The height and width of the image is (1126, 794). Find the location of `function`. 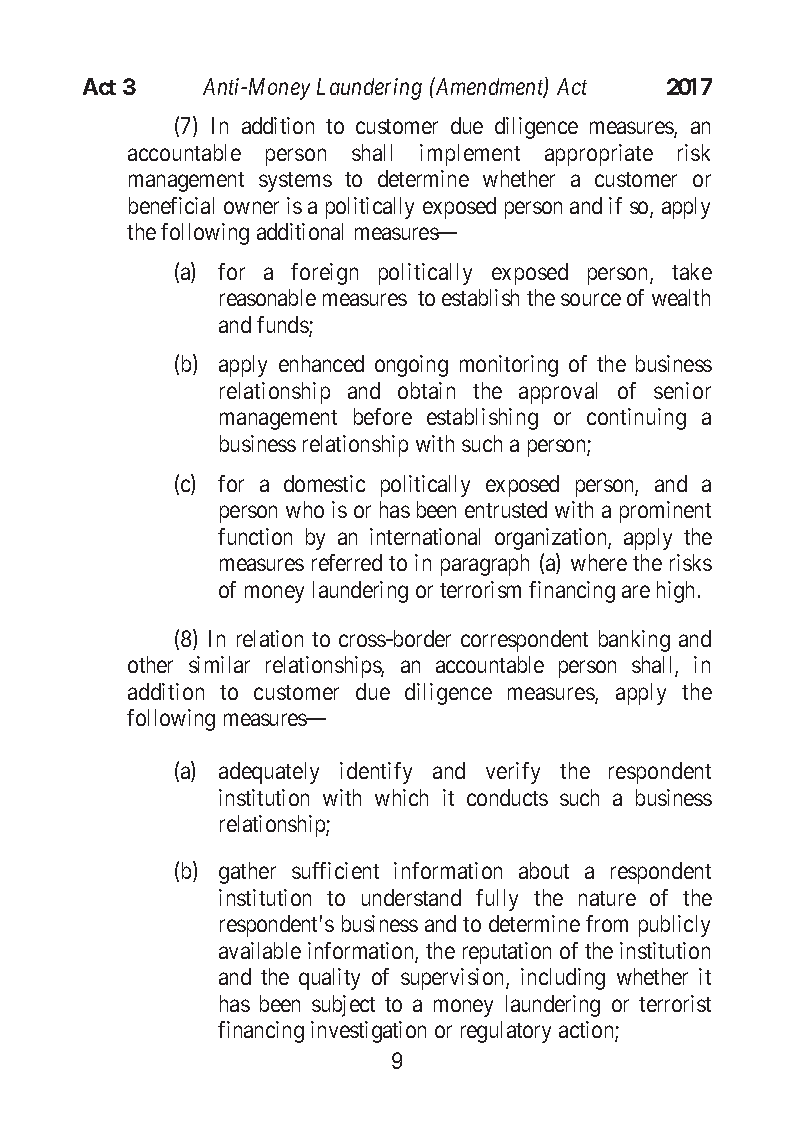

function is located at coordinates (255, 536).
